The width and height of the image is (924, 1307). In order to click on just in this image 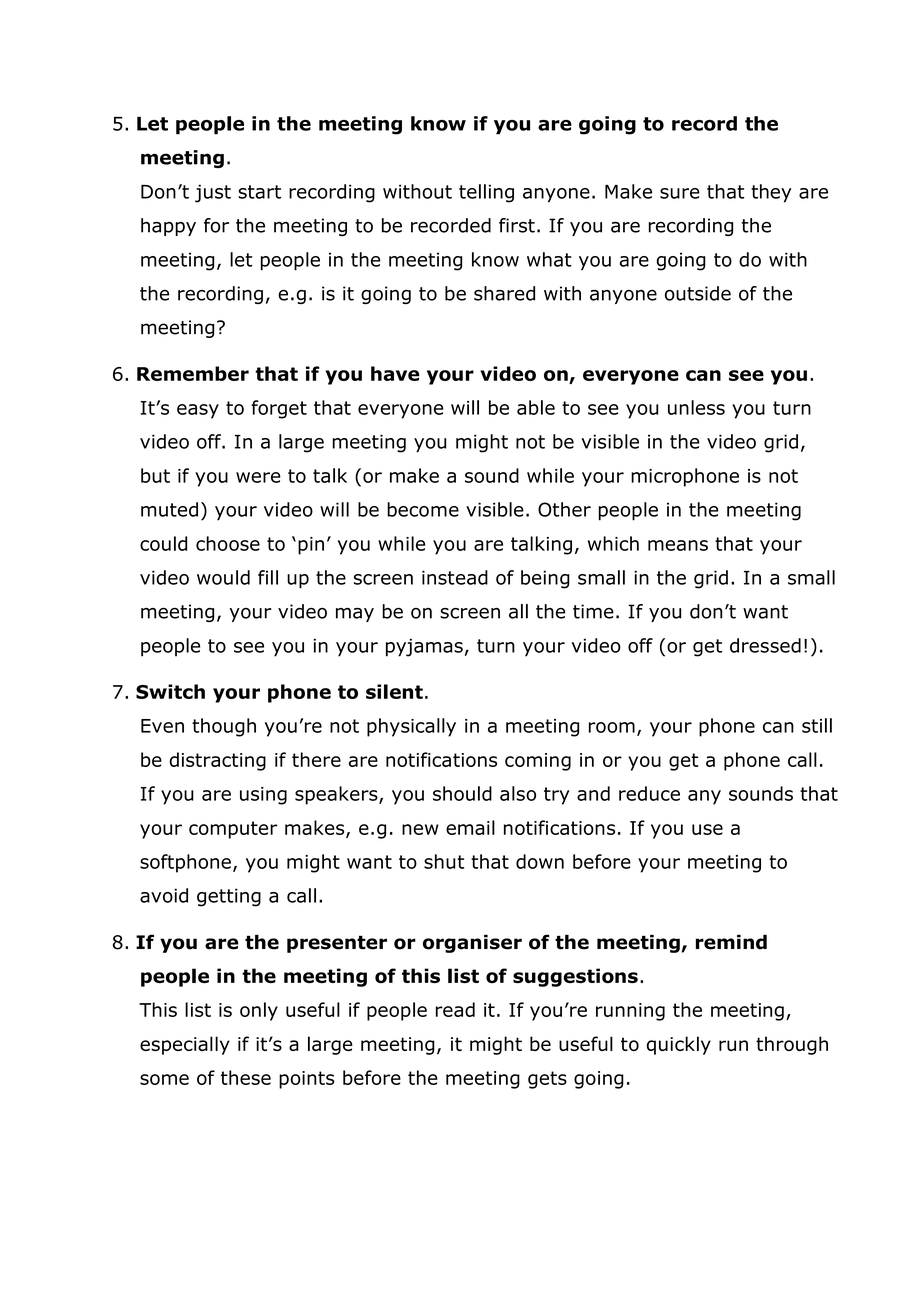, I will do `click(213, 193)`.
